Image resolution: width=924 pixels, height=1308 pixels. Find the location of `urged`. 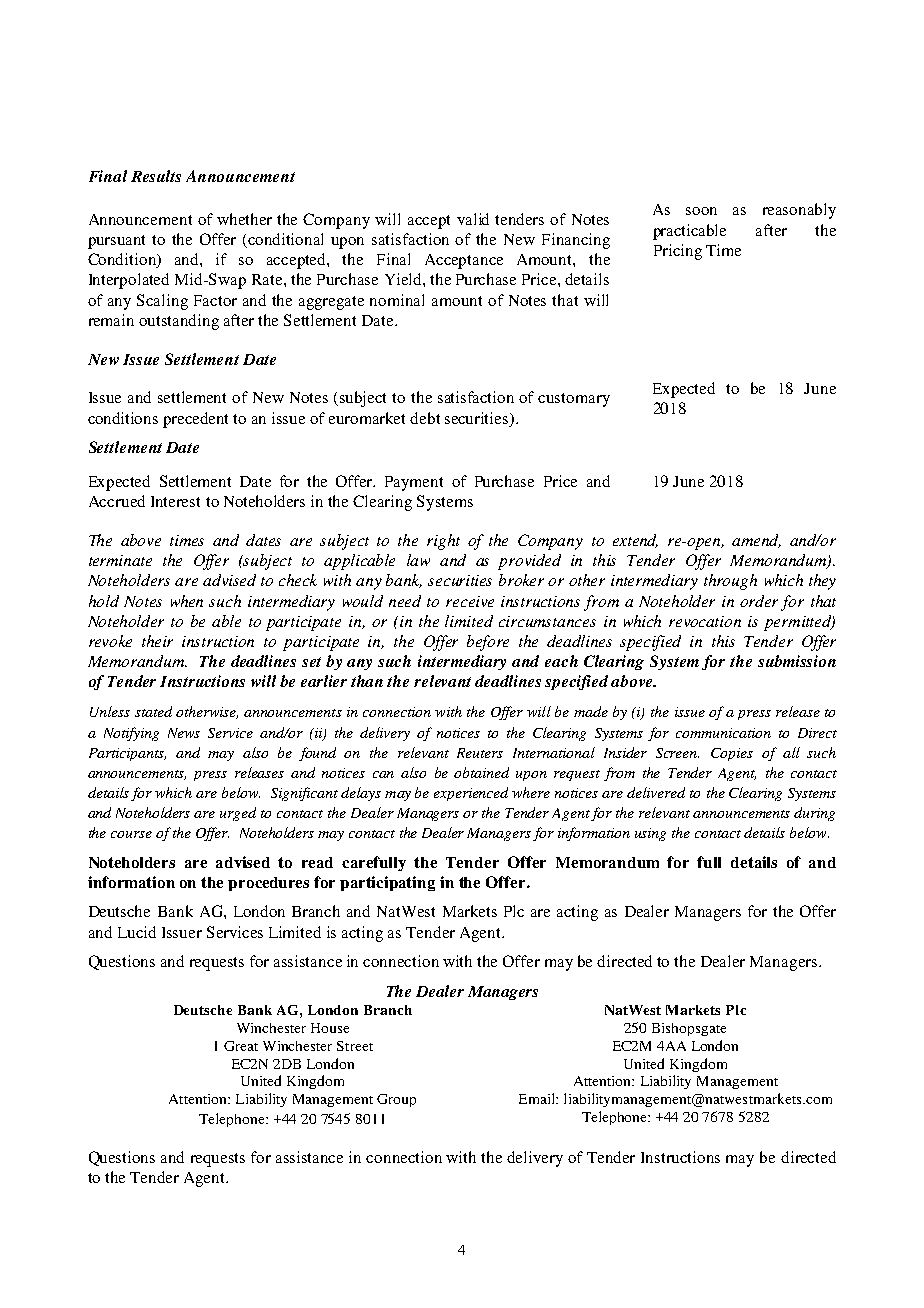

urged is located at coordinates (238, 814).
